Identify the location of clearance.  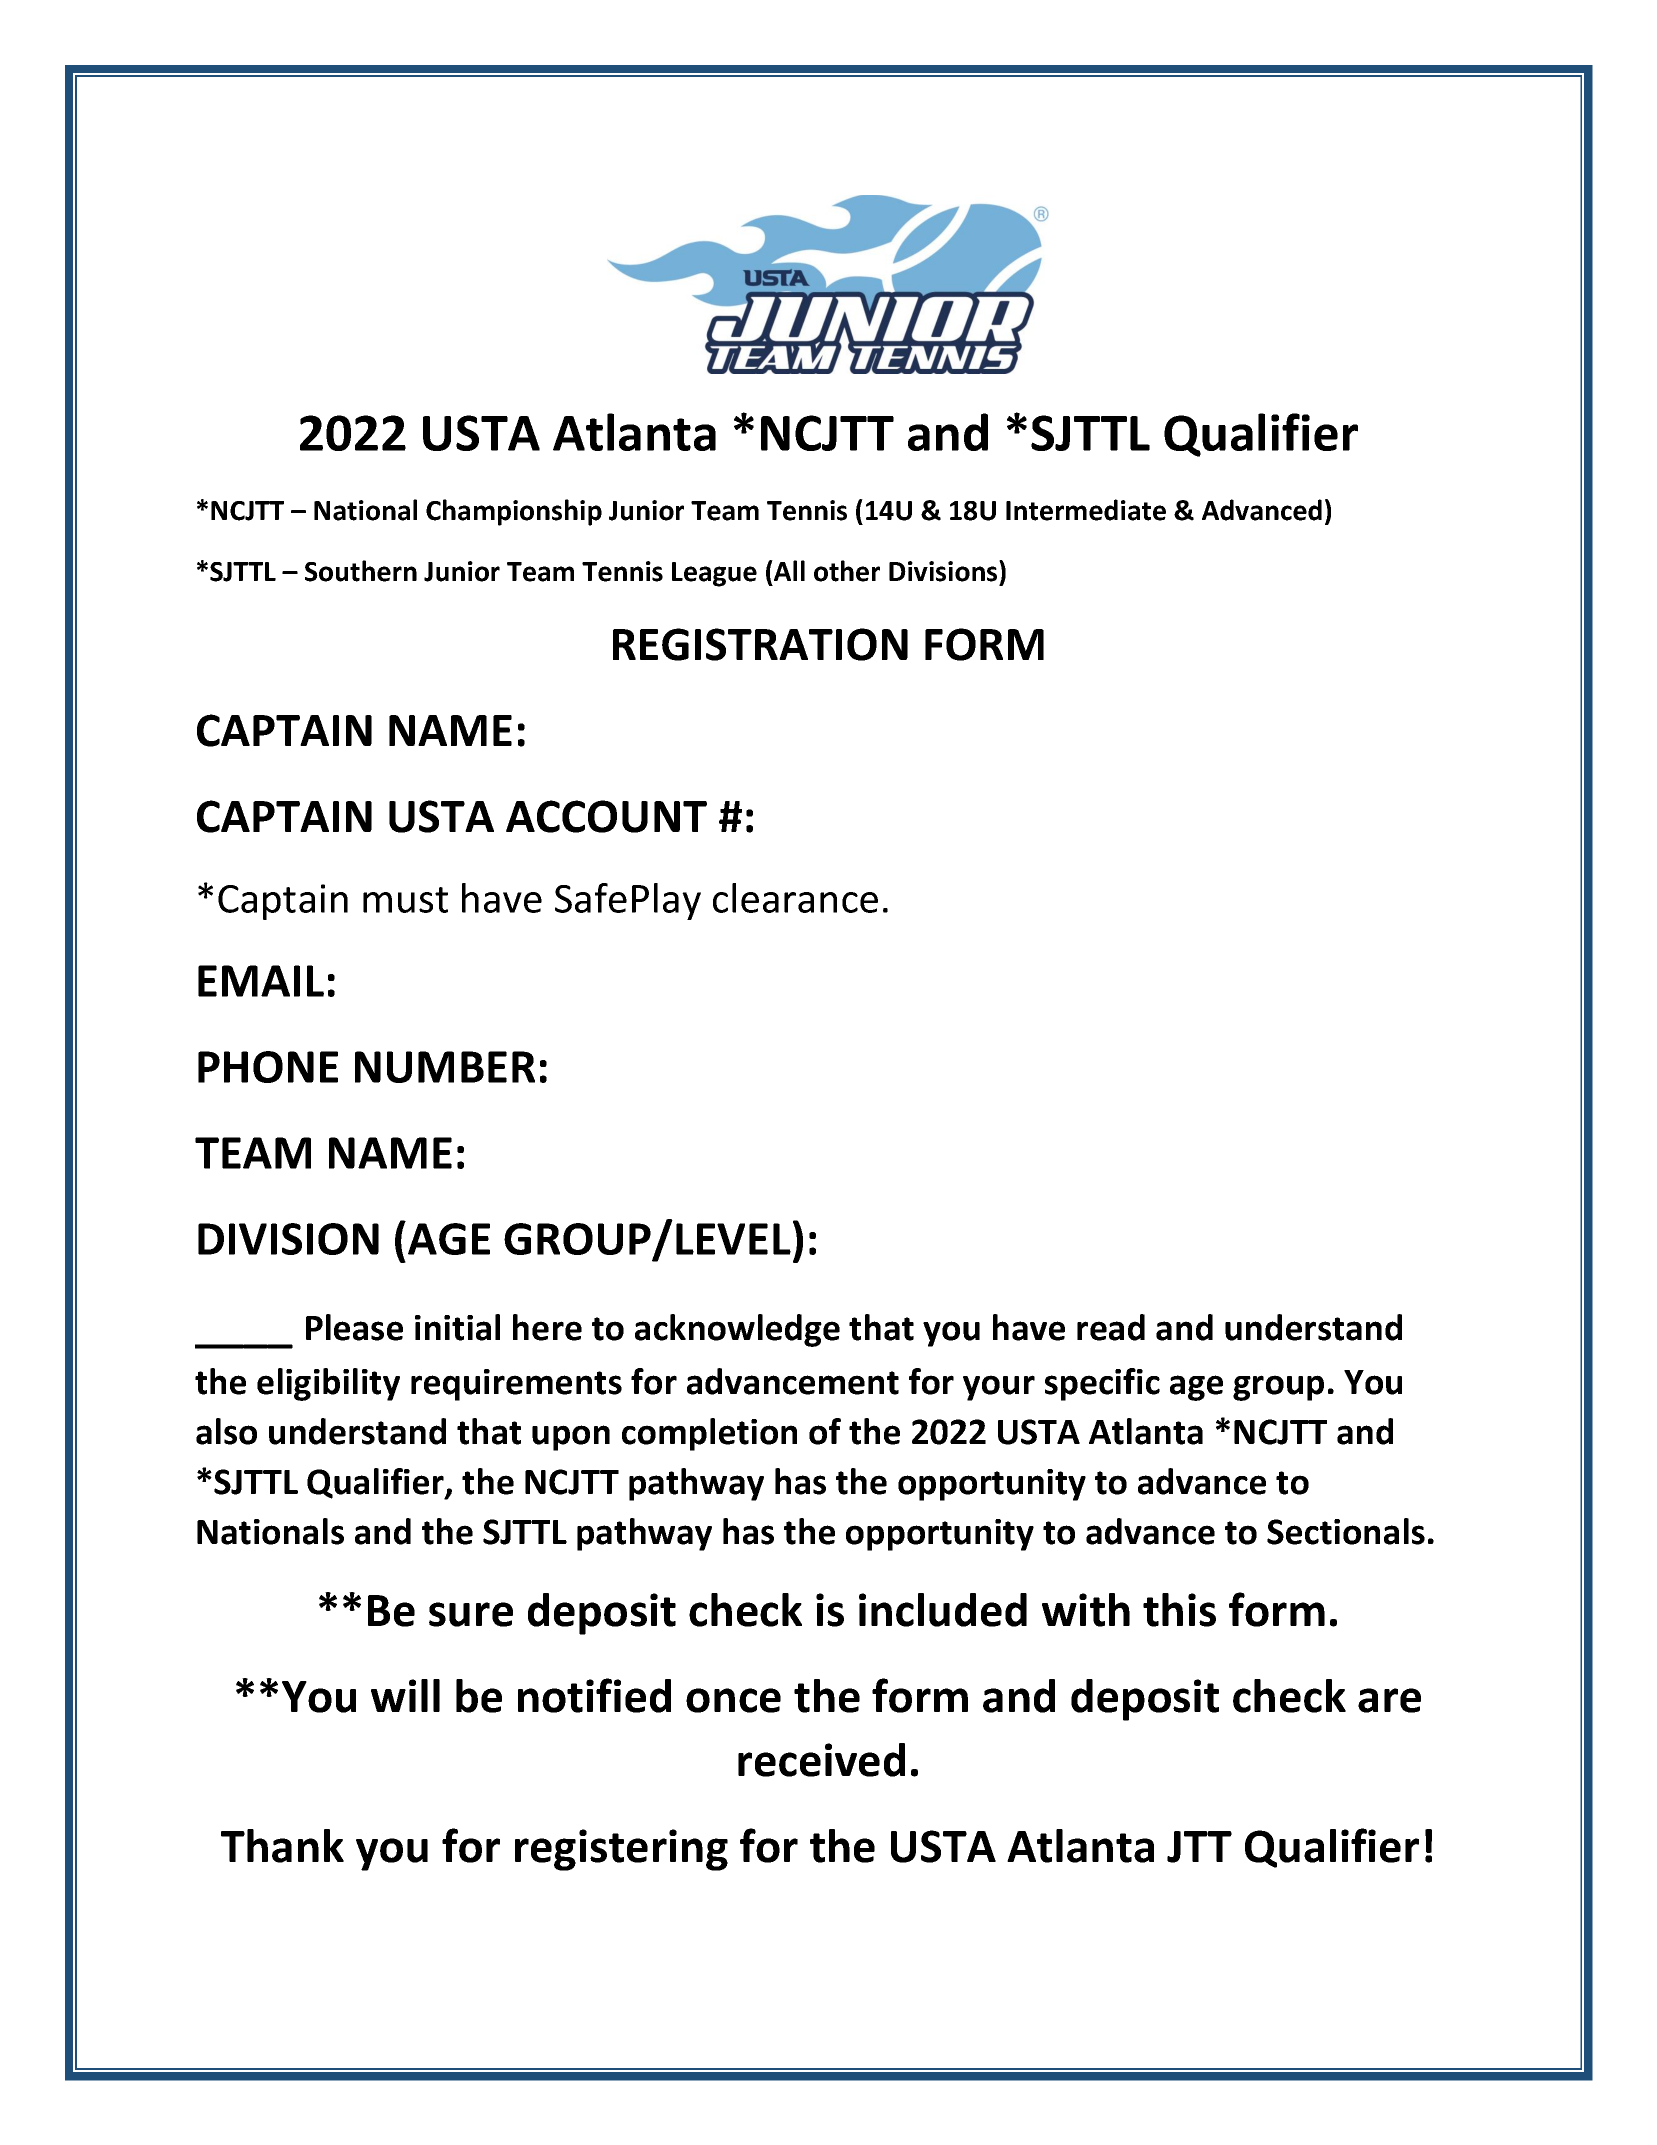
(795, 898).
